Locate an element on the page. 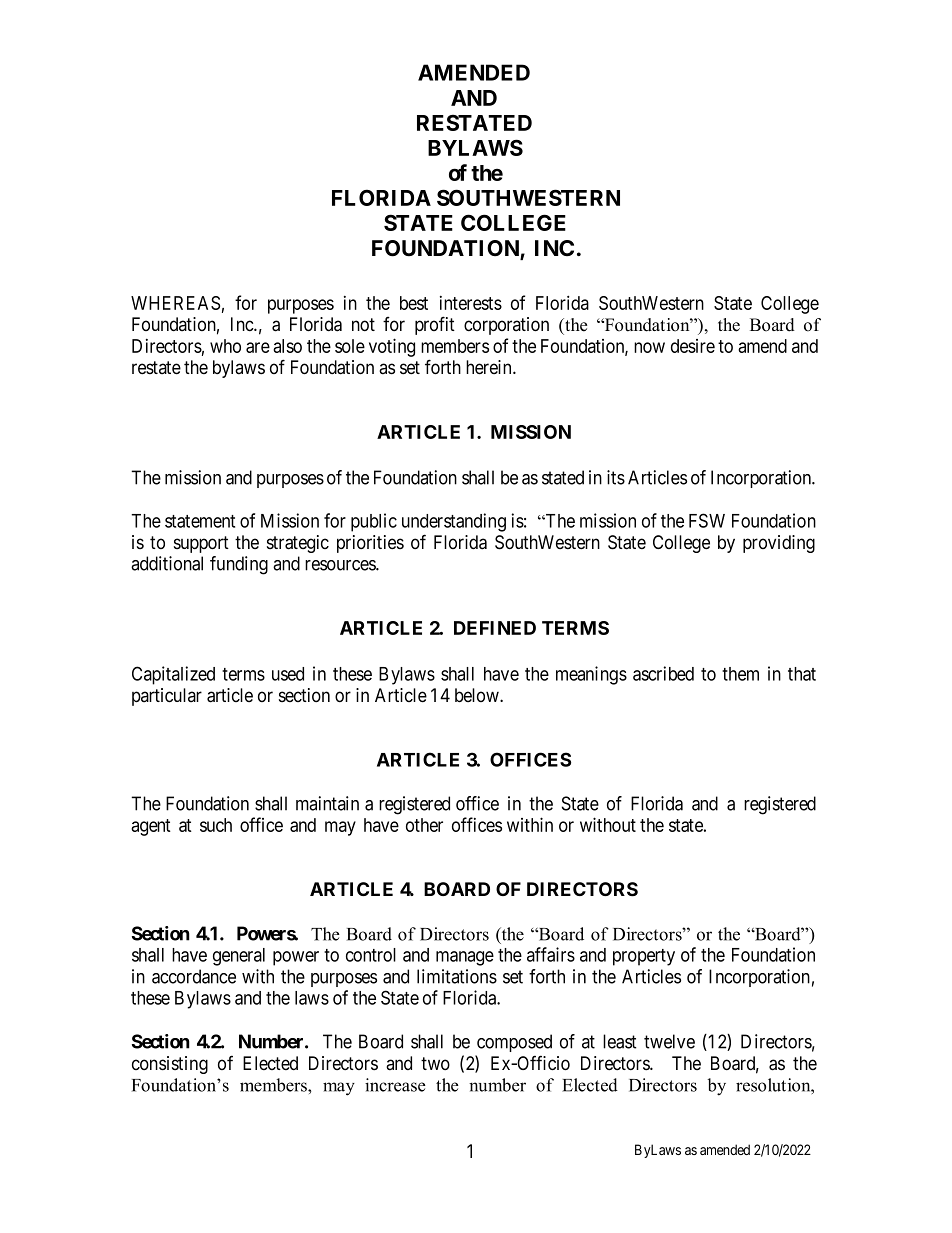 This image has width=952, height=1233. property is located at coordinates (644, 957).
